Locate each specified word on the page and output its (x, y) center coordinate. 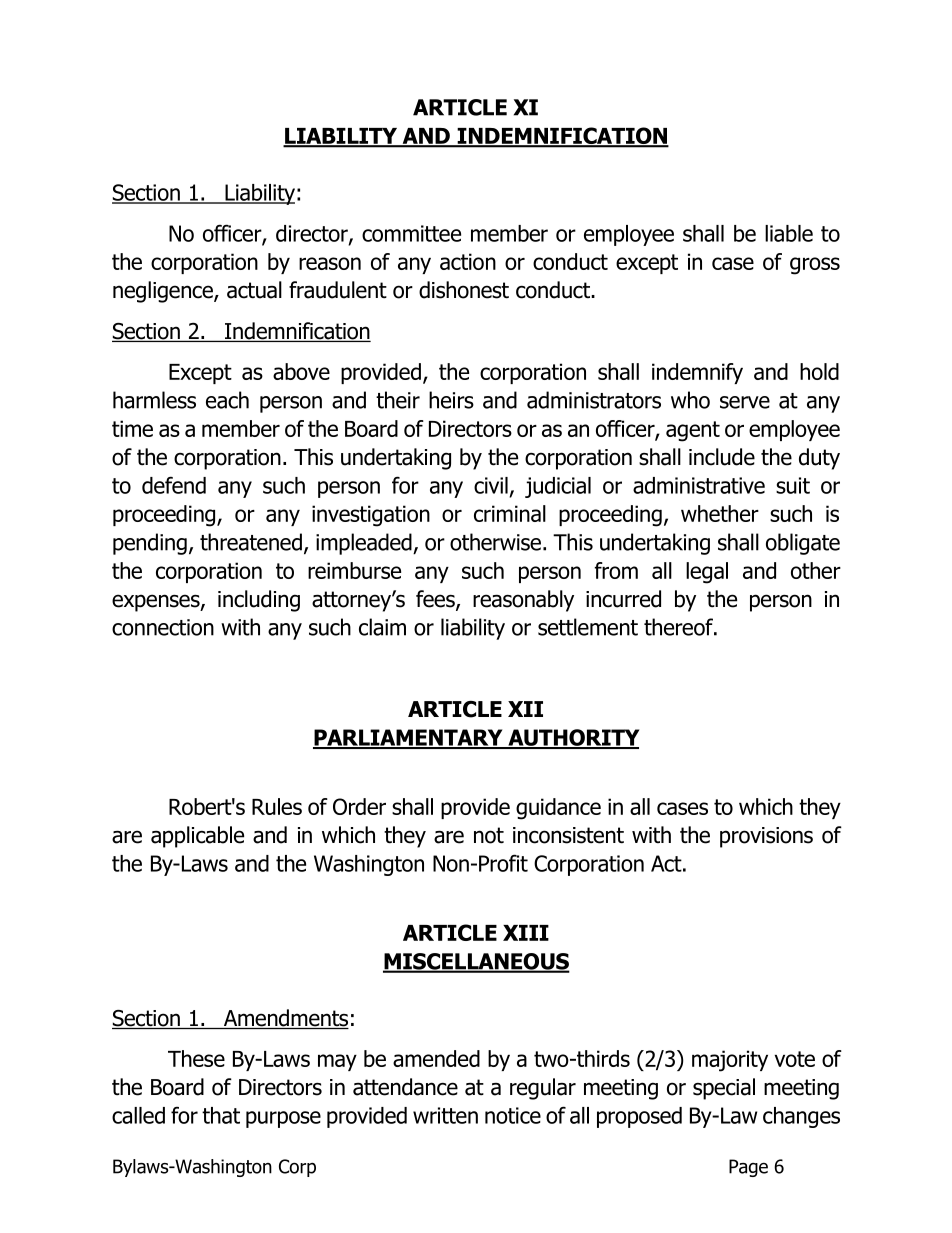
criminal (510, 513)
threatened (251, 542)
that (221, 1115)
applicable (197, 837)
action (468, 261)
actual (254, 290)
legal (707, 573)
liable (789, 233)
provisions (766, 837)
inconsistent (568, 835)
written (445, 1115)
